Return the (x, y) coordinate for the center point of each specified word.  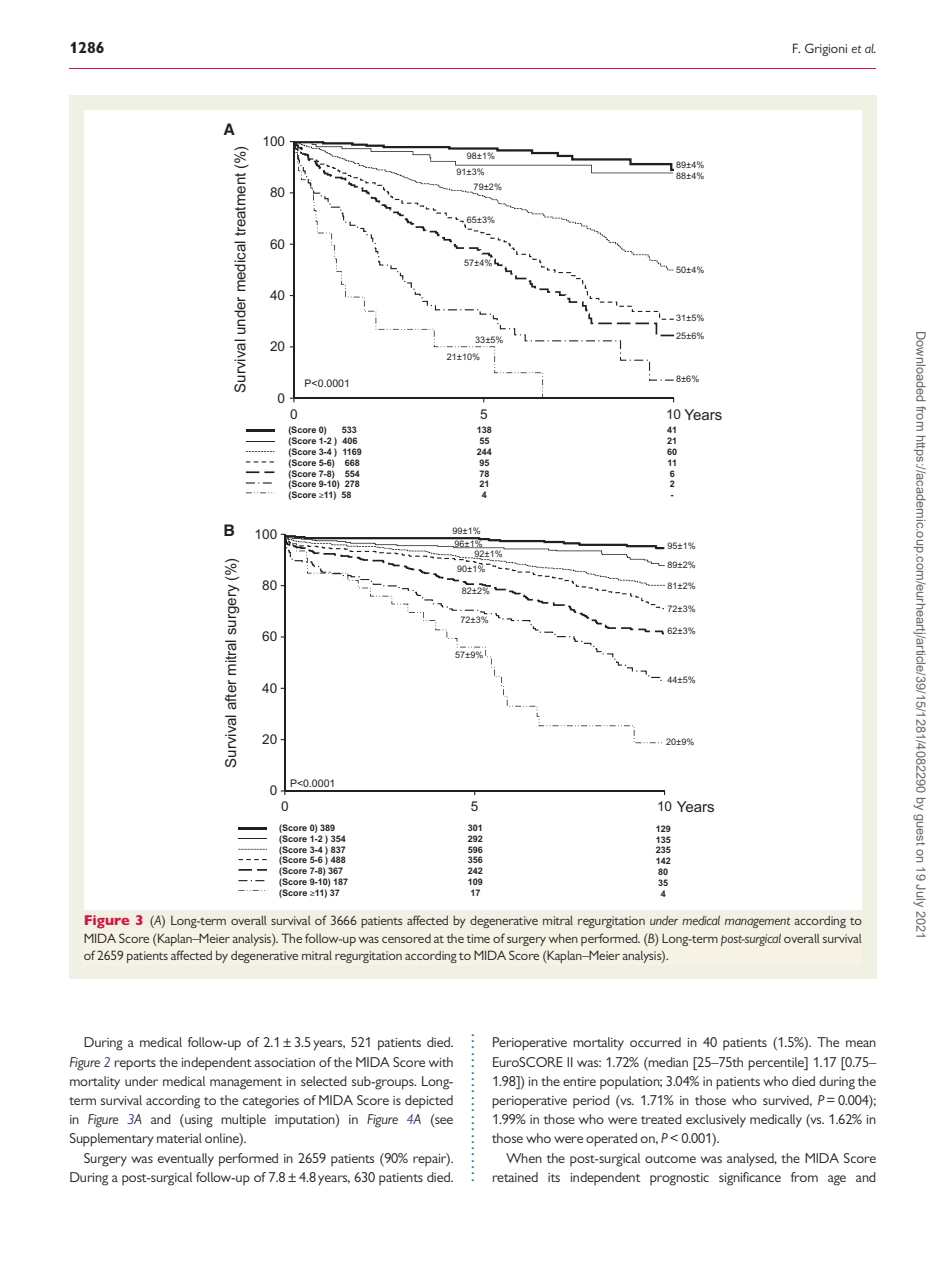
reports (135, 1065)
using (198, 1121)
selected (324, 1081)
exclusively (716, 1121)
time (478, 938)
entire (579, 1081)
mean (861, 1043)
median (667, 1062)
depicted (429, 1101)
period (591, 1101)
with (441, 1062)
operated (611, 1140)
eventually (186, 1160)
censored (406, 938)
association (284, 1062)
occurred (655, 1042)
